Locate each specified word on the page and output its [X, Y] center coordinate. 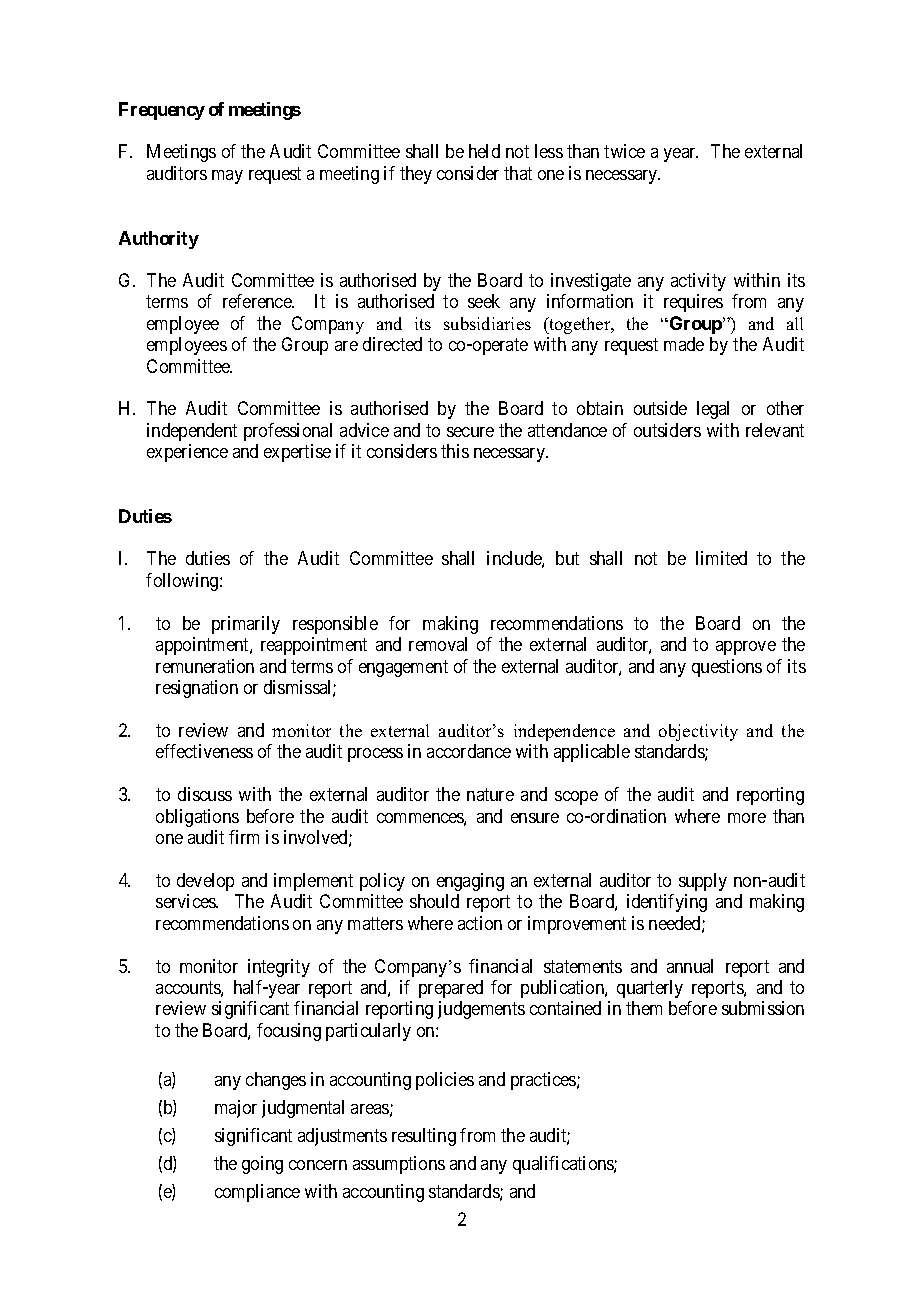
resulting [424, 1137]
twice [624, 151]
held [484, 151]
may [227, 177]
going [262, 1165]
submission [763, 1008]
